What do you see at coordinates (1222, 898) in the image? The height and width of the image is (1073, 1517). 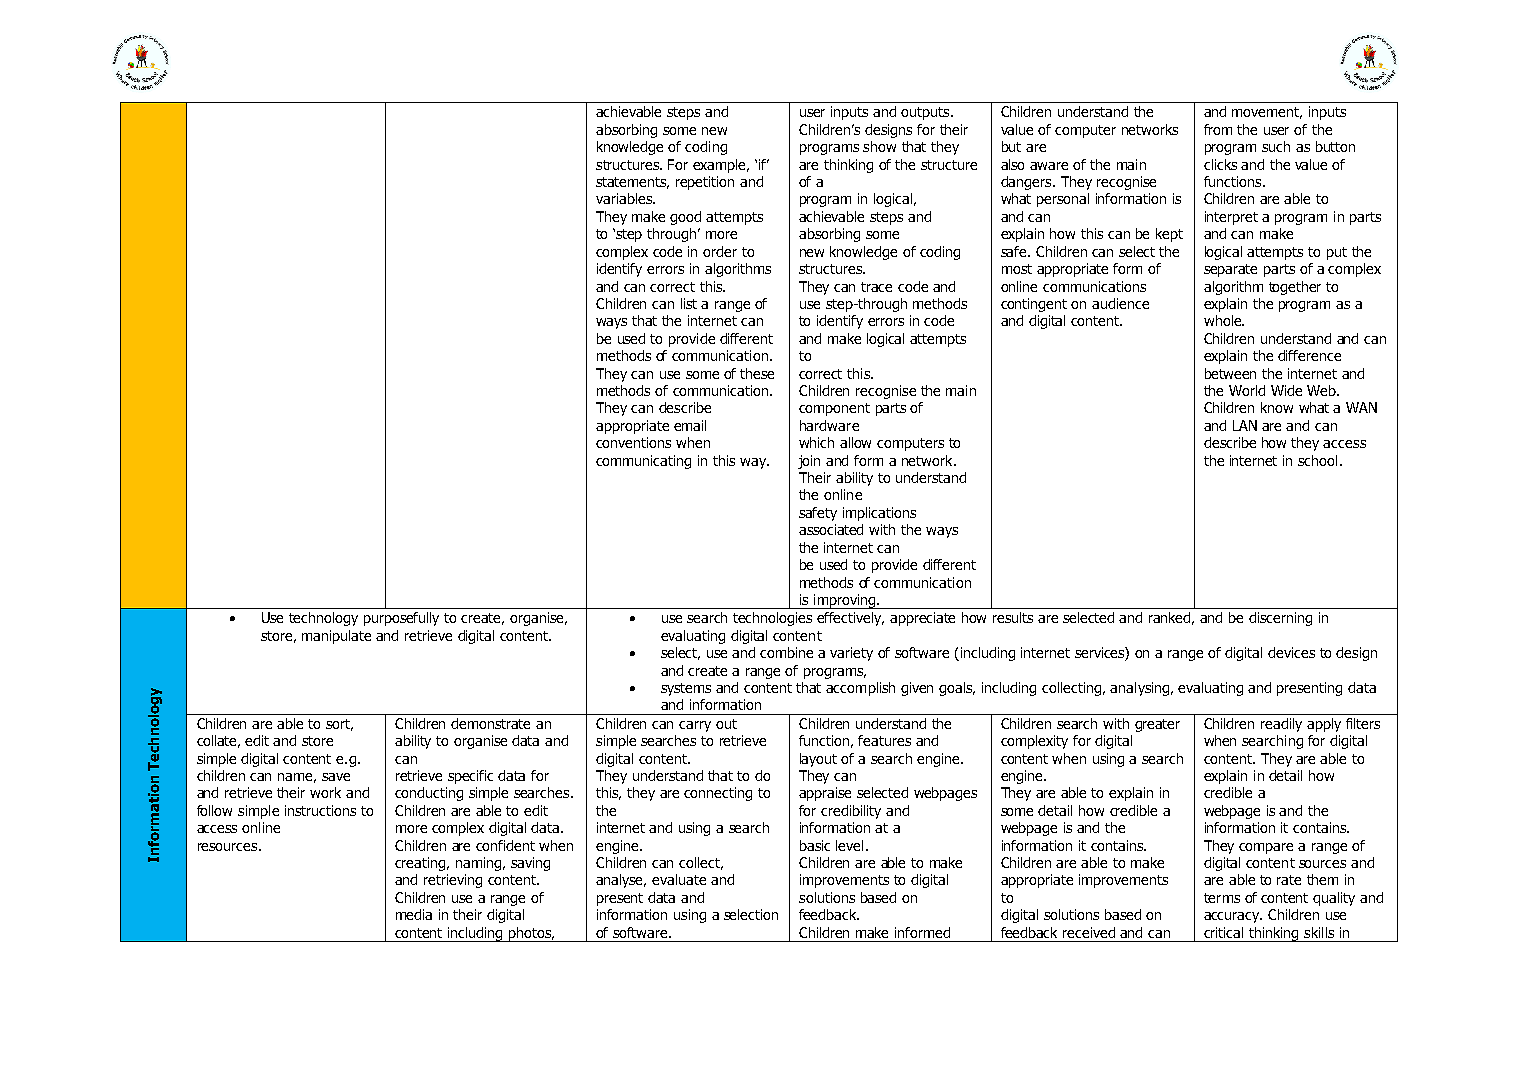 I see `terms` at bounding box center [1222, 898].
